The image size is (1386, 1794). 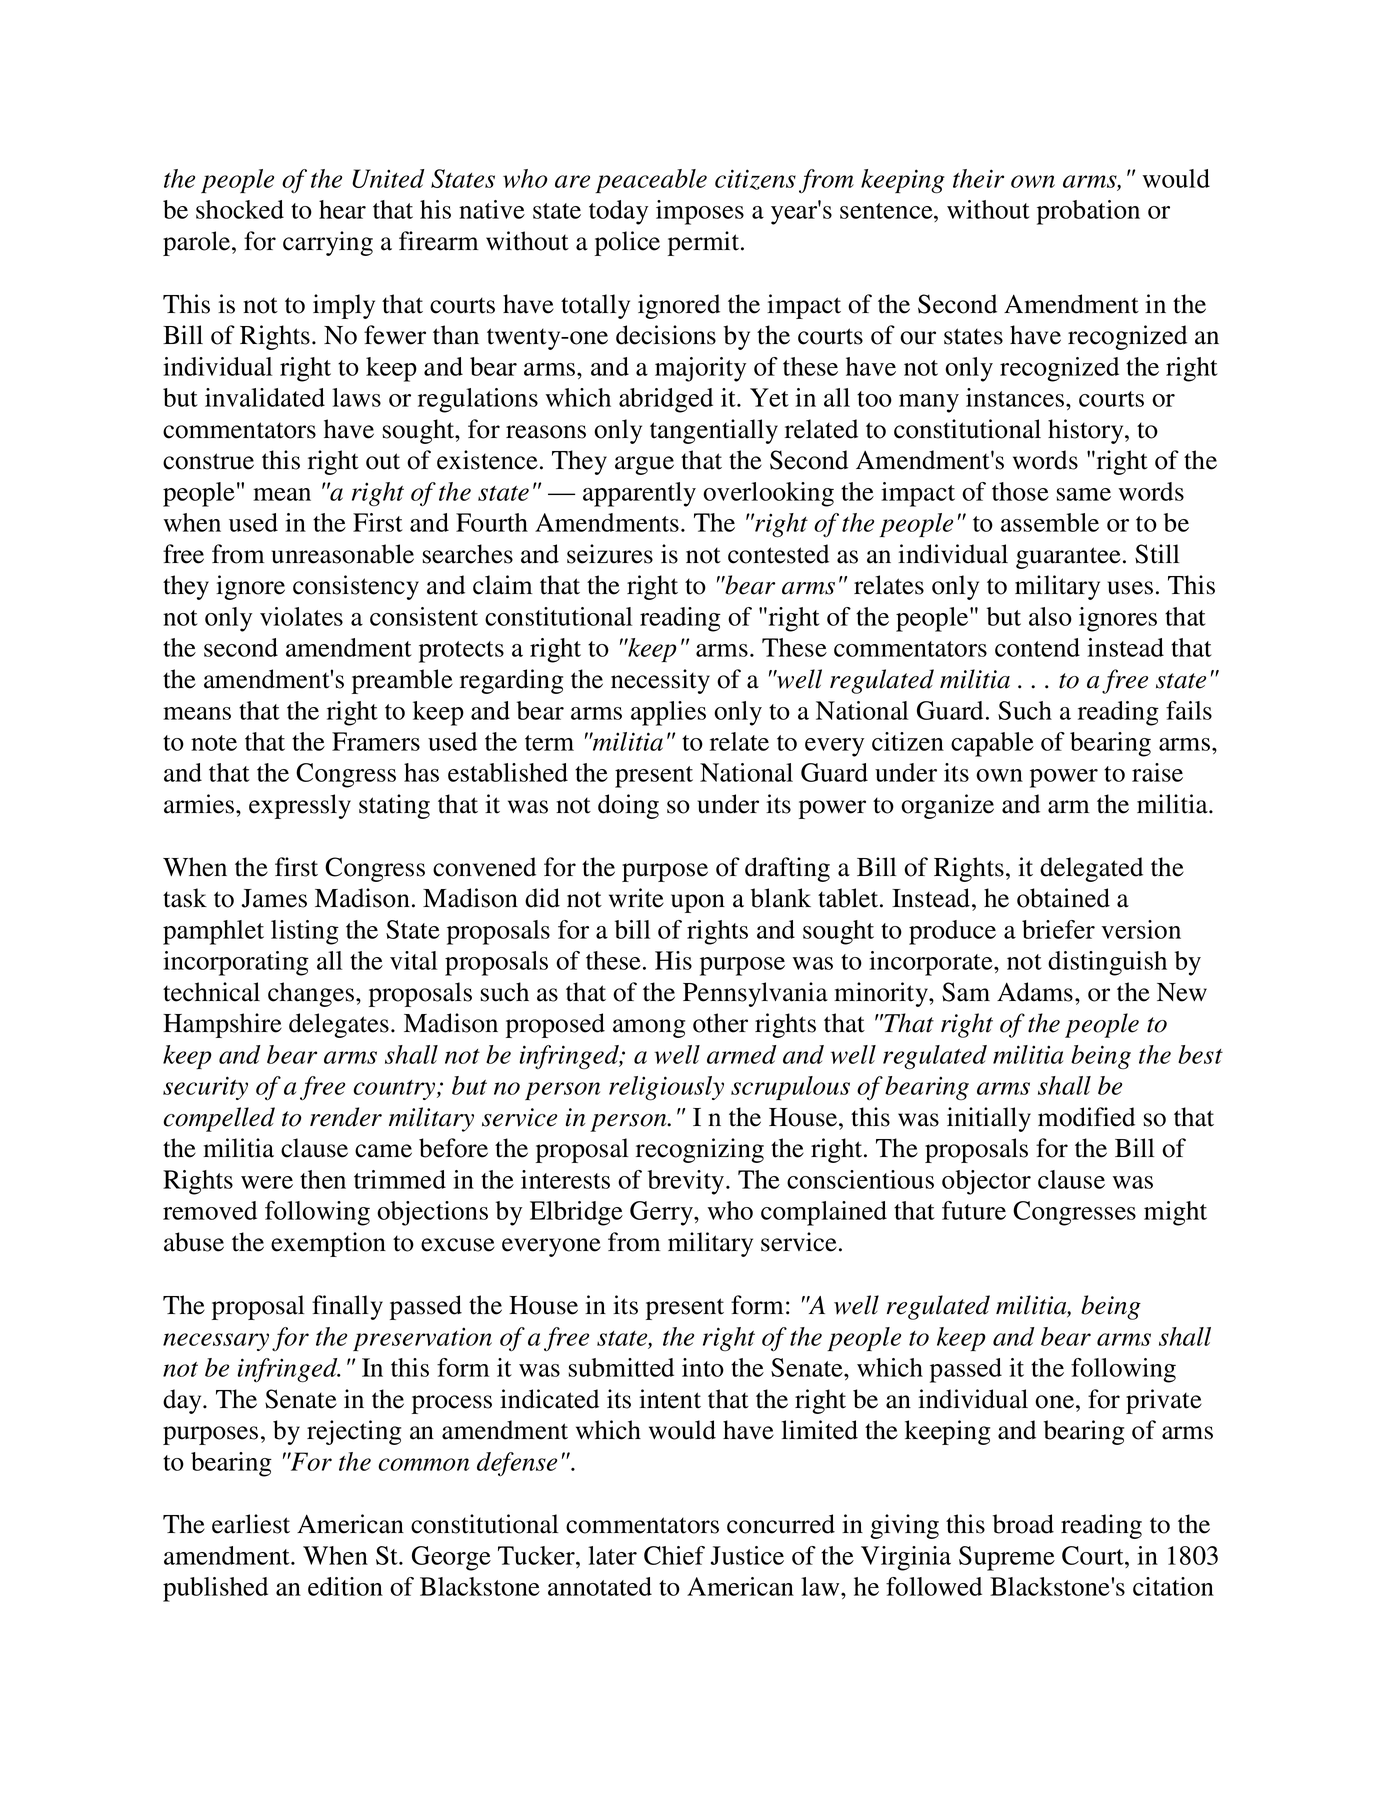 What do you see at coordinates (328, 243) in the screenshot?
I see `carrying` at bounding box center [328, 243].
